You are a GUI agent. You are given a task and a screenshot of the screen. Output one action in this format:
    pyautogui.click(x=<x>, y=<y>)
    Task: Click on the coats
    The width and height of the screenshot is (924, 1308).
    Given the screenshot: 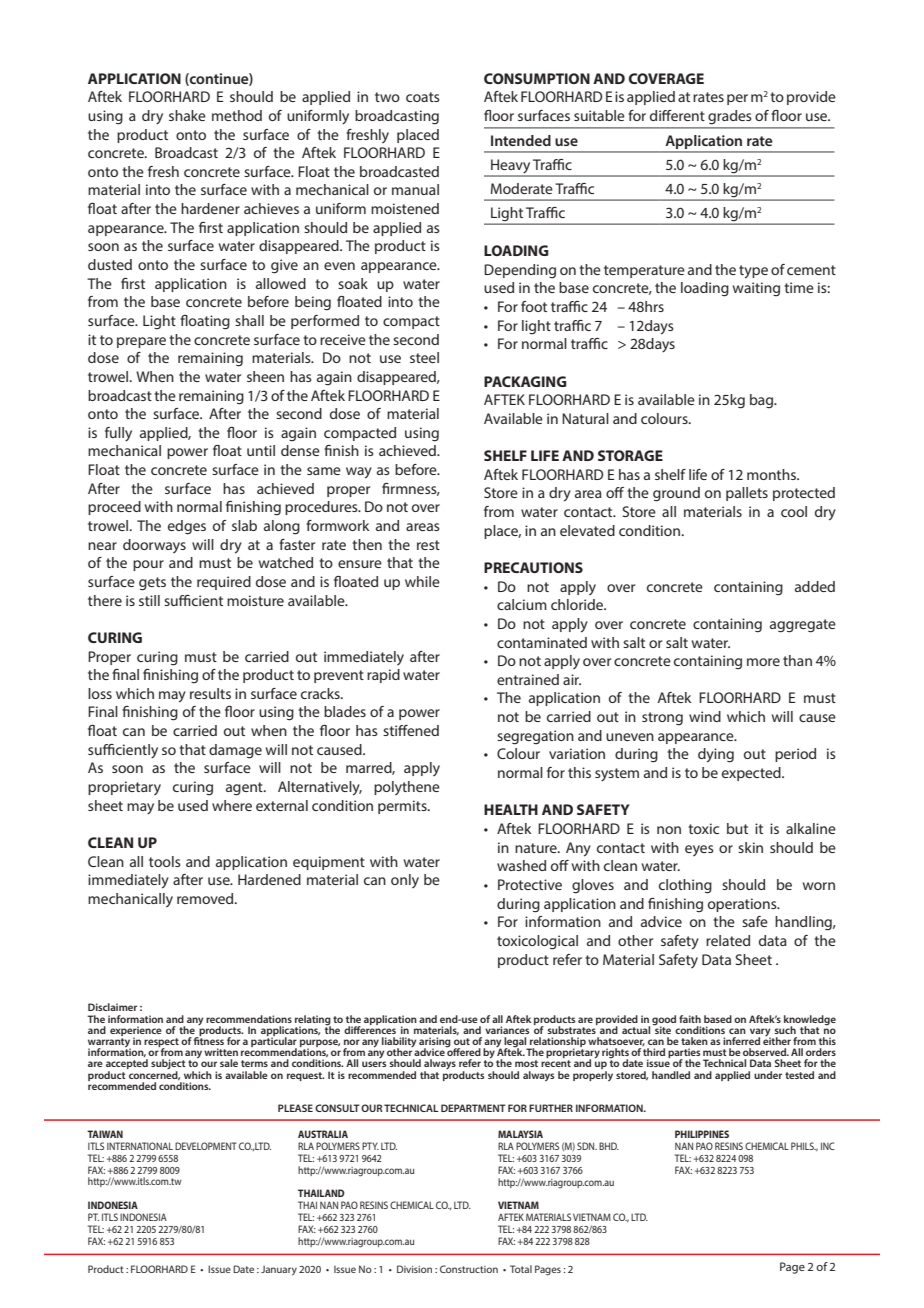 What is the action you would take?
    pyautogui.click(x=423, y=97)
